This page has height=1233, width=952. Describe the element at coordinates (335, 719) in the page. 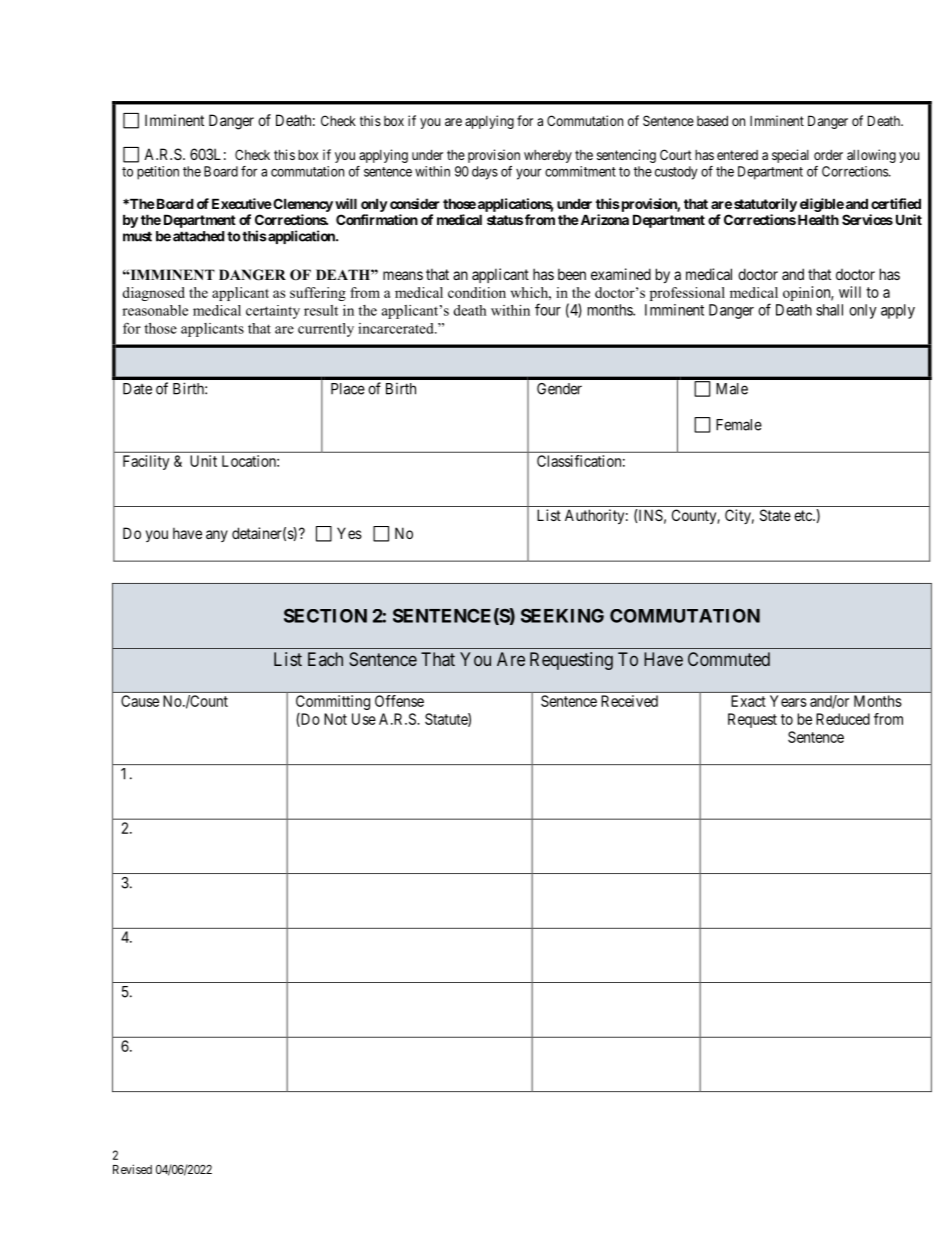

I see `Not` at that location.
